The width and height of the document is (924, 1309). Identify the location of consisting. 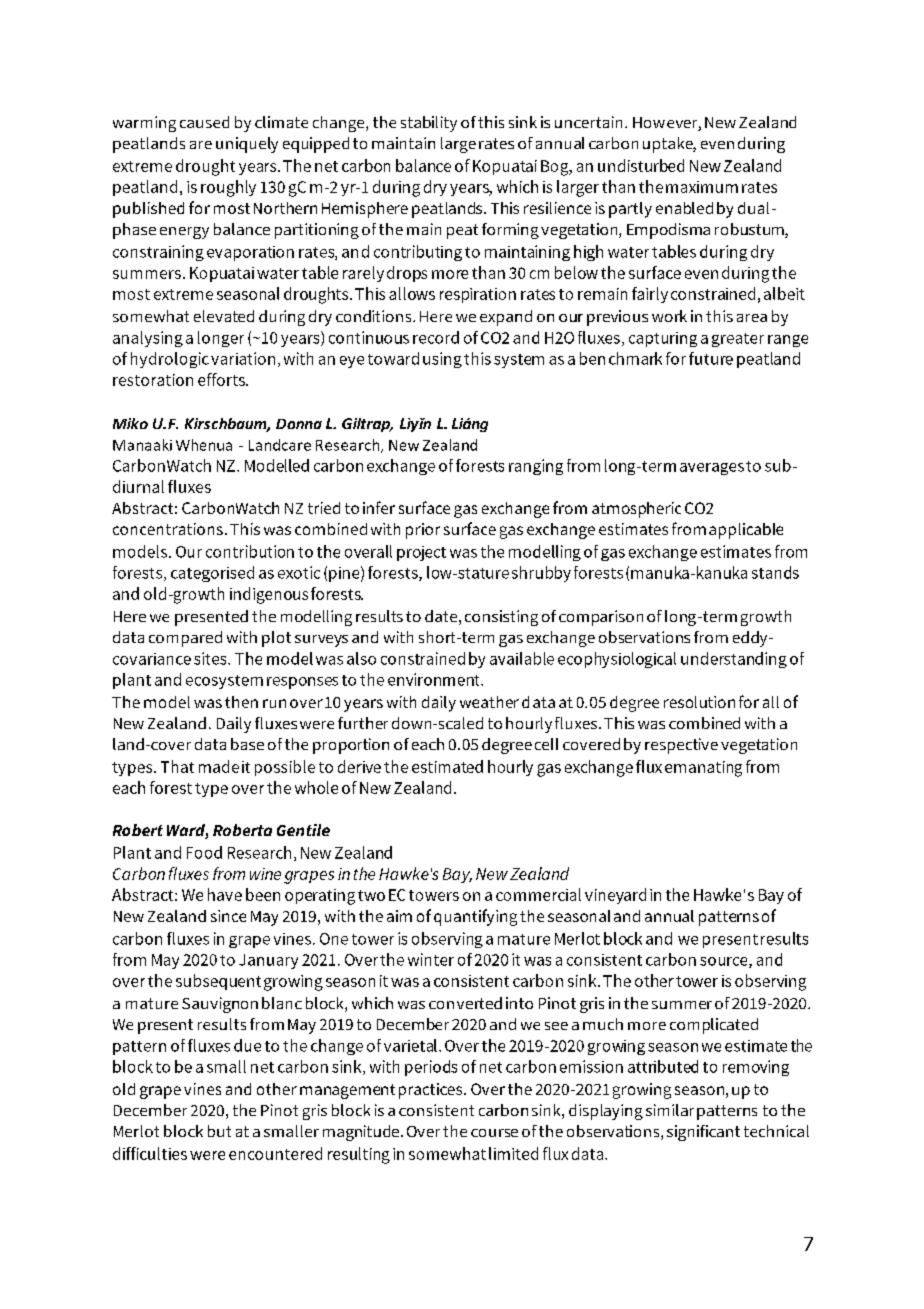
(501, 618).
